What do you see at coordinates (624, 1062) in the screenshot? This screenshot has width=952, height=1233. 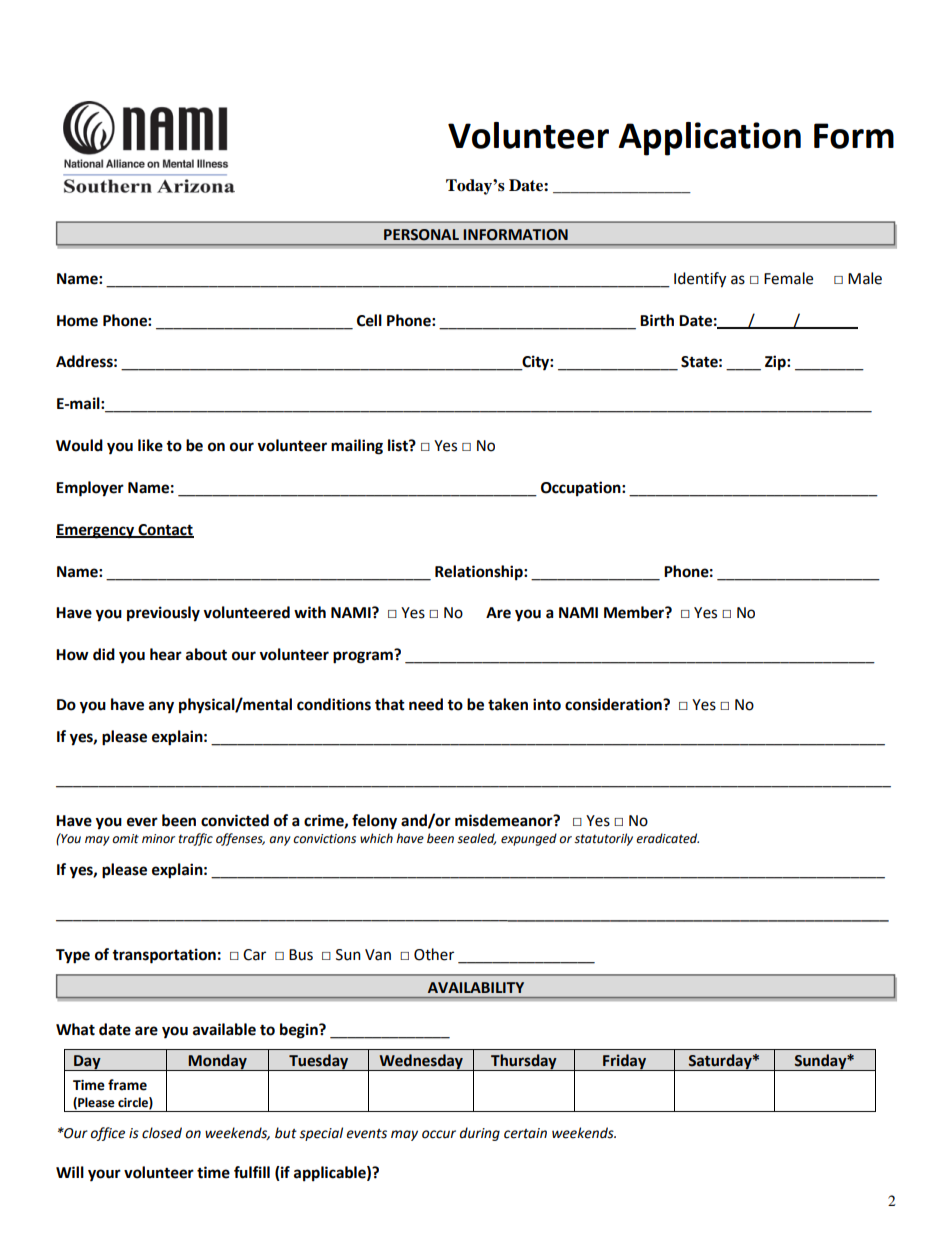 I see `Friday` at bounding box center [624, 1062].
